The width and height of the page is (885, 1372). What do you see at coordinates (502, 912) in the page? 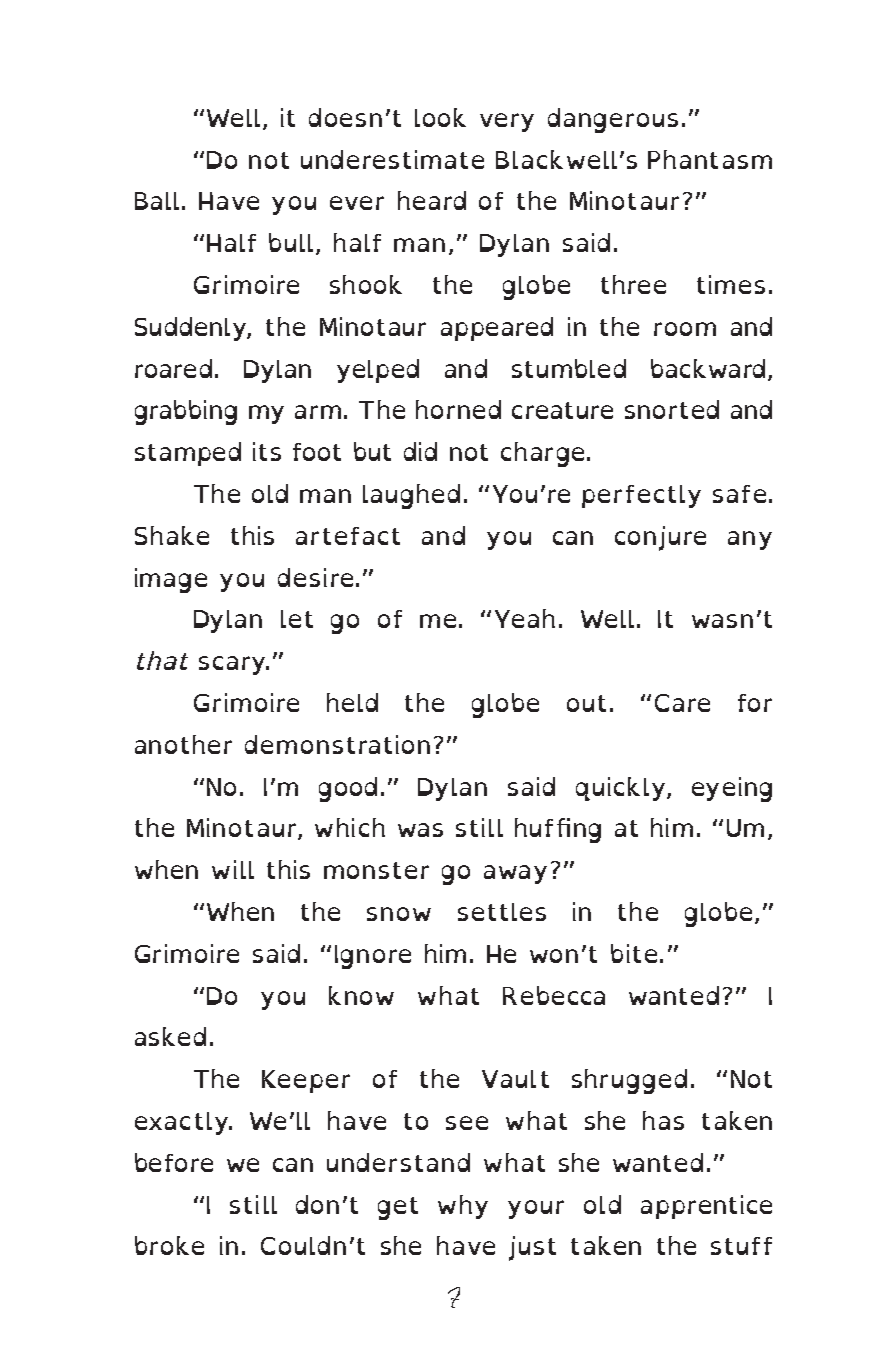
I see `settles` at bounding box center [502, 912].
